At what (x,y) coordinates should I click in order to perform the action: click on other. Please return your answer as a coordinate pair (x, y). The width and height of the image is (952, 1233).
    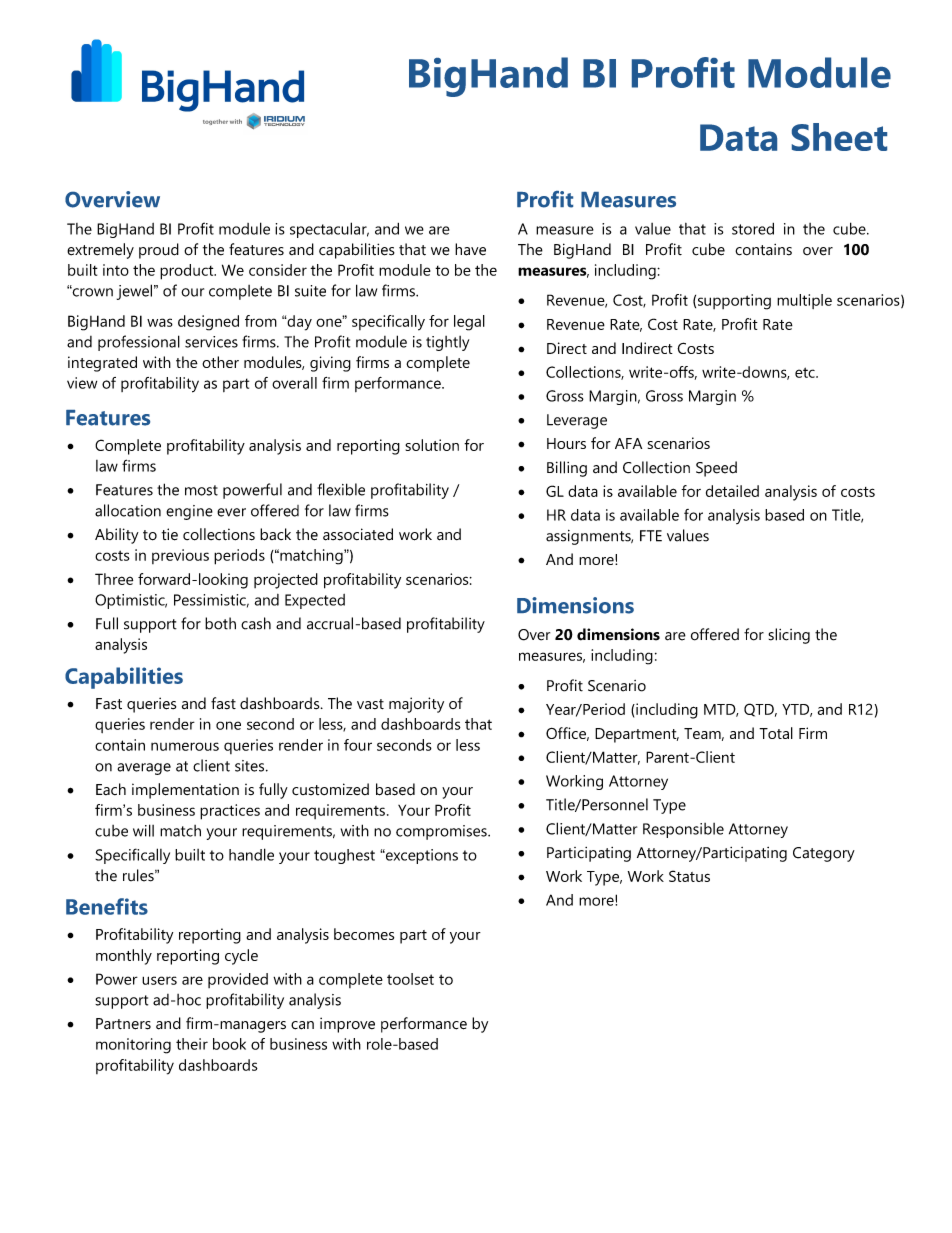
    Looking at the image, I should click on (220, 362).
